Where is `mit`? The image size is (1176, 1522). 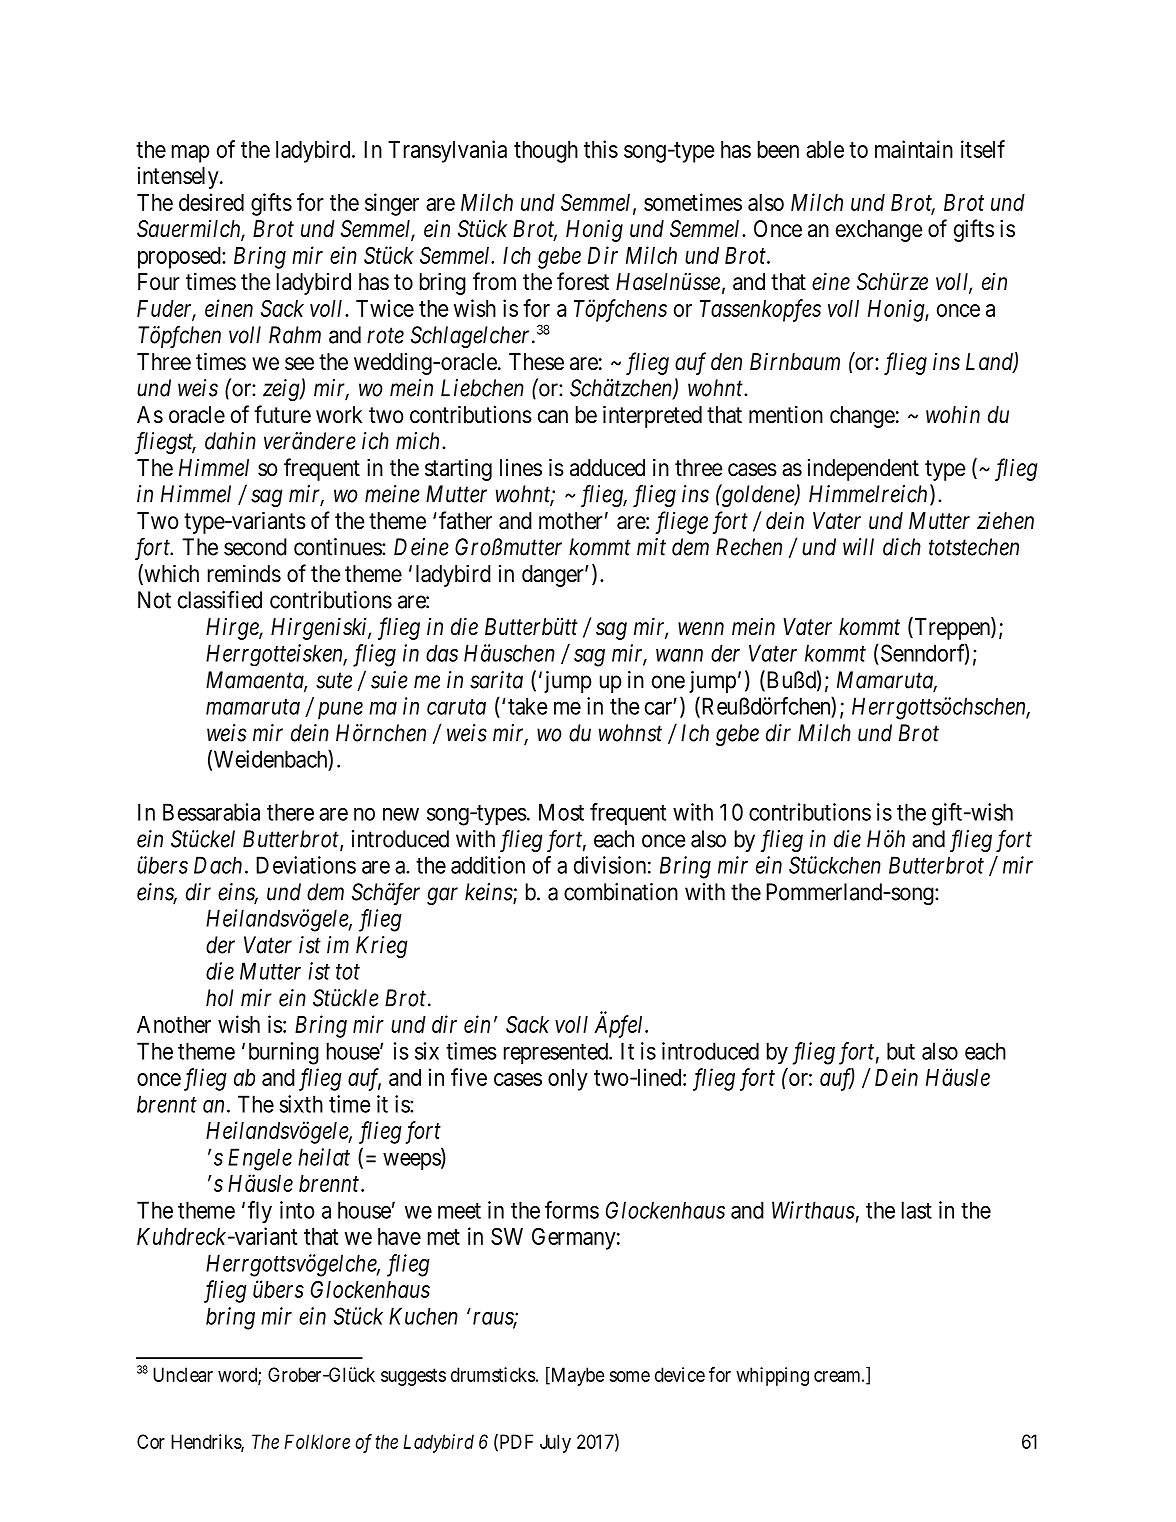
mit is located at coordinates (651, 547).
